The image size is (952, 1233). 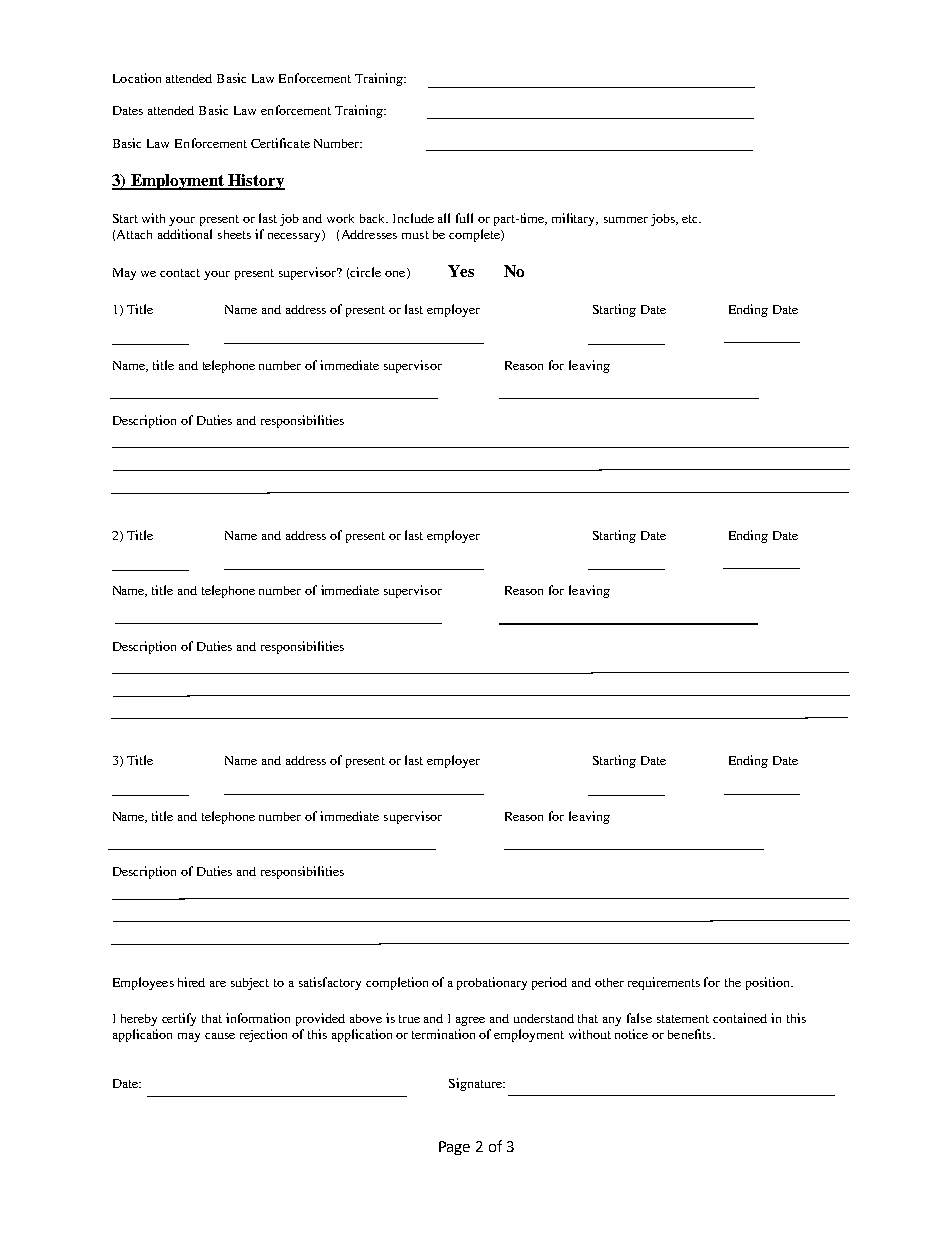 I want to click on probationary, so click(x=492, y=983).
